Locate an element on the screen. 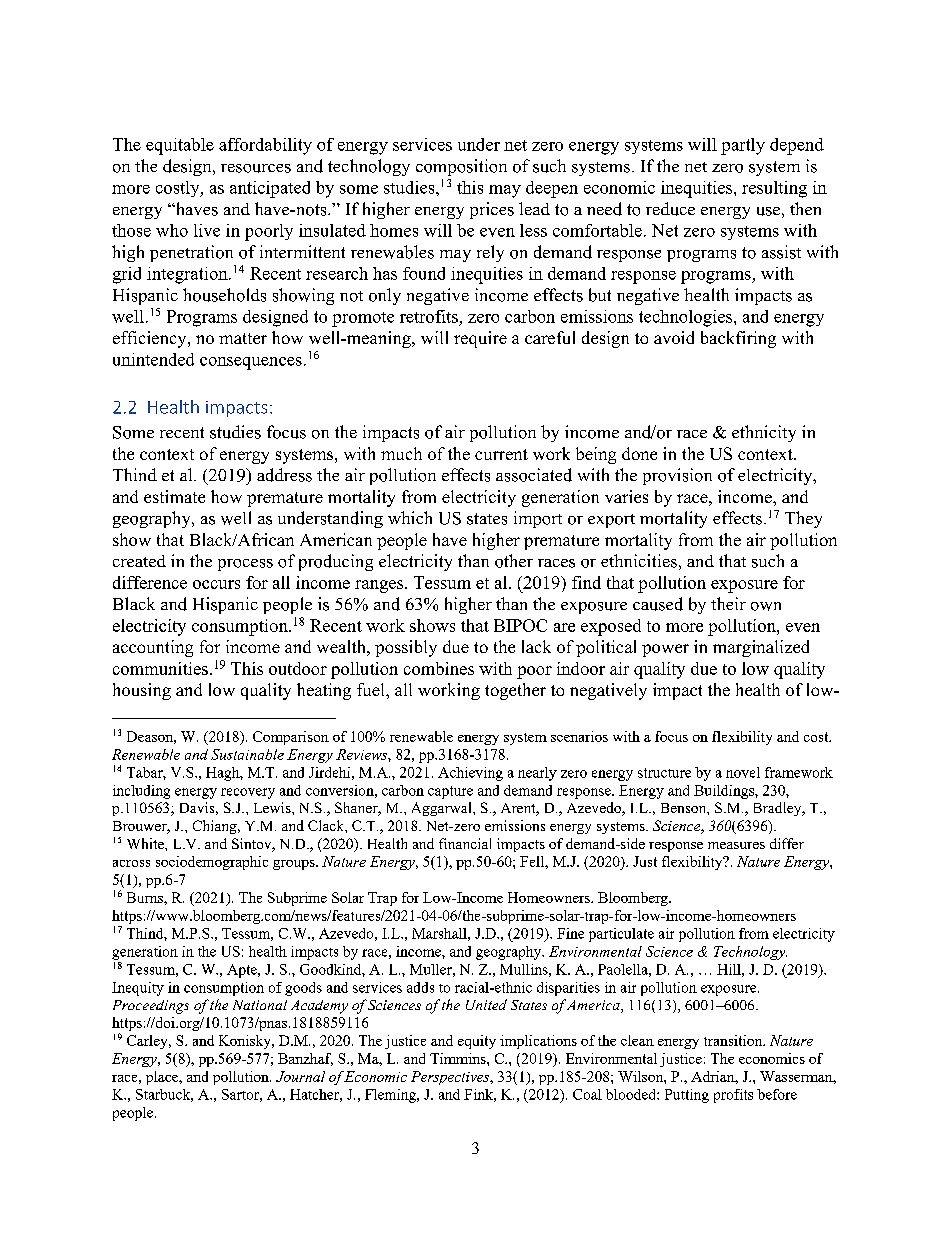 Image resolution: width=952 pixels, height=1233 pixels. composition is located at coordinates (461, 167).
